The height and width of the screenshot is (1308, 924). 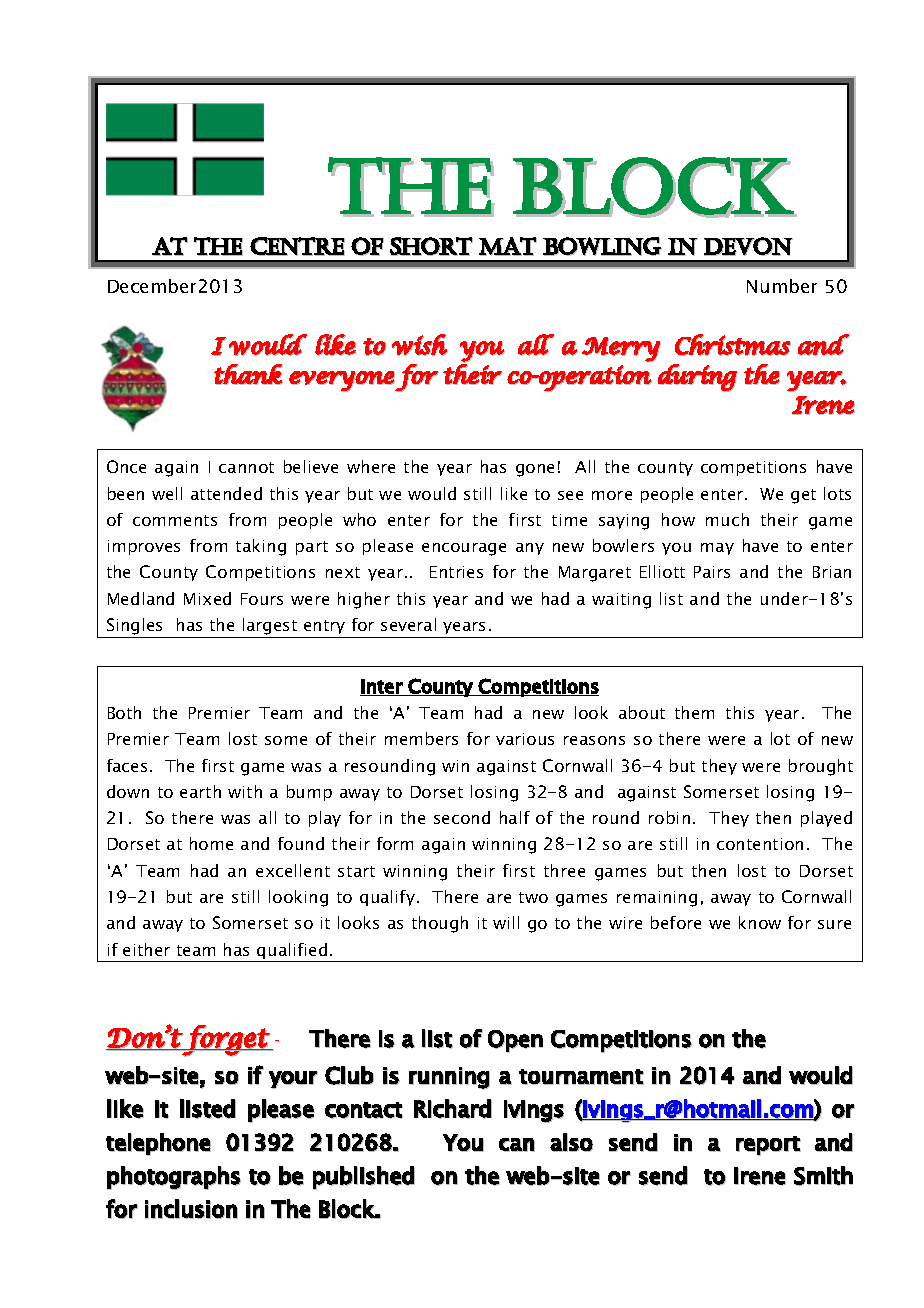 What do you see at coordinates (821, 767) in the screenshot?
I see `brought` at bounding box center [821, 767].
